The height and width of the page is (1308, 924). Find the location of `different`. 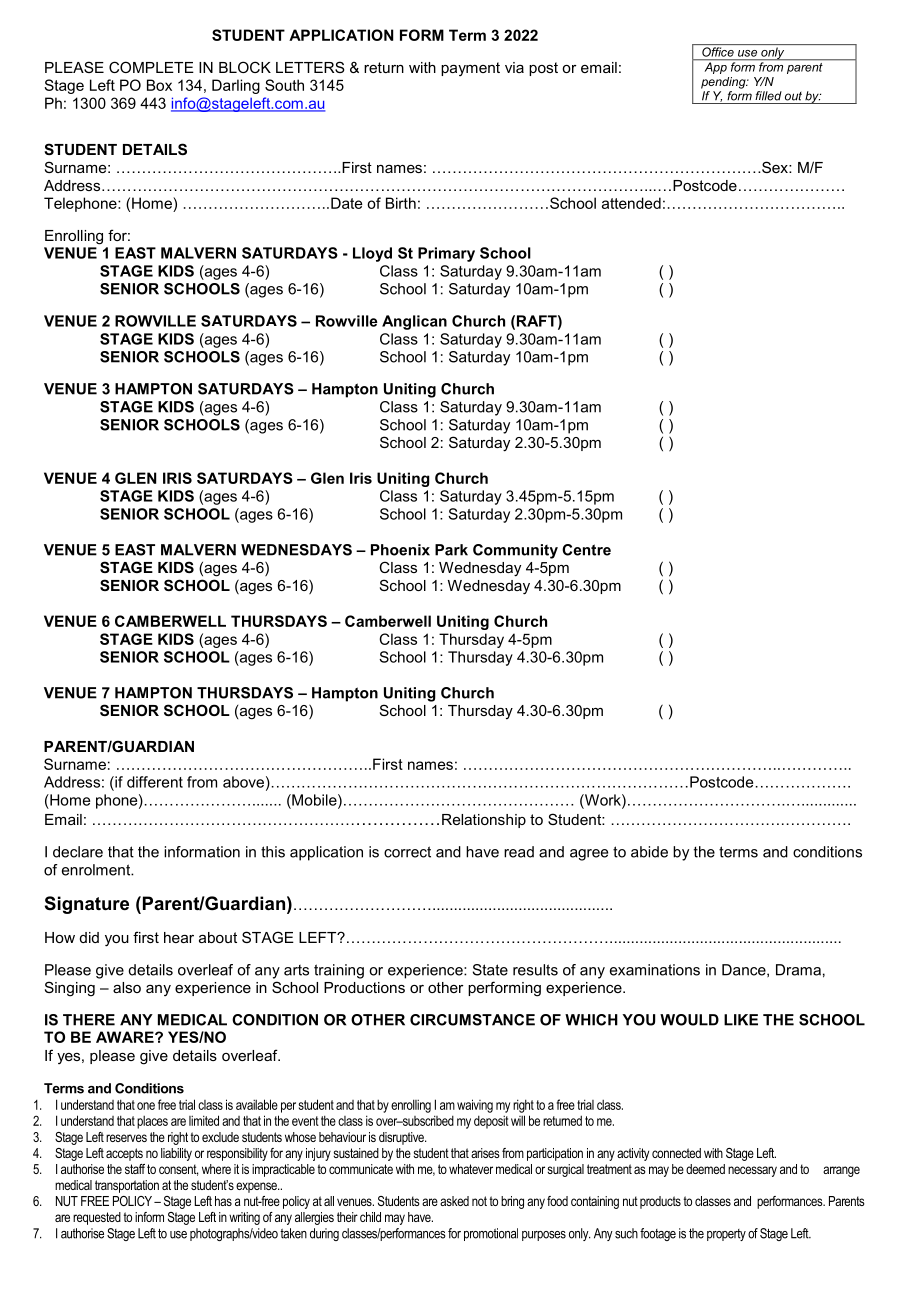

different is located at coordinates (155, 782).
